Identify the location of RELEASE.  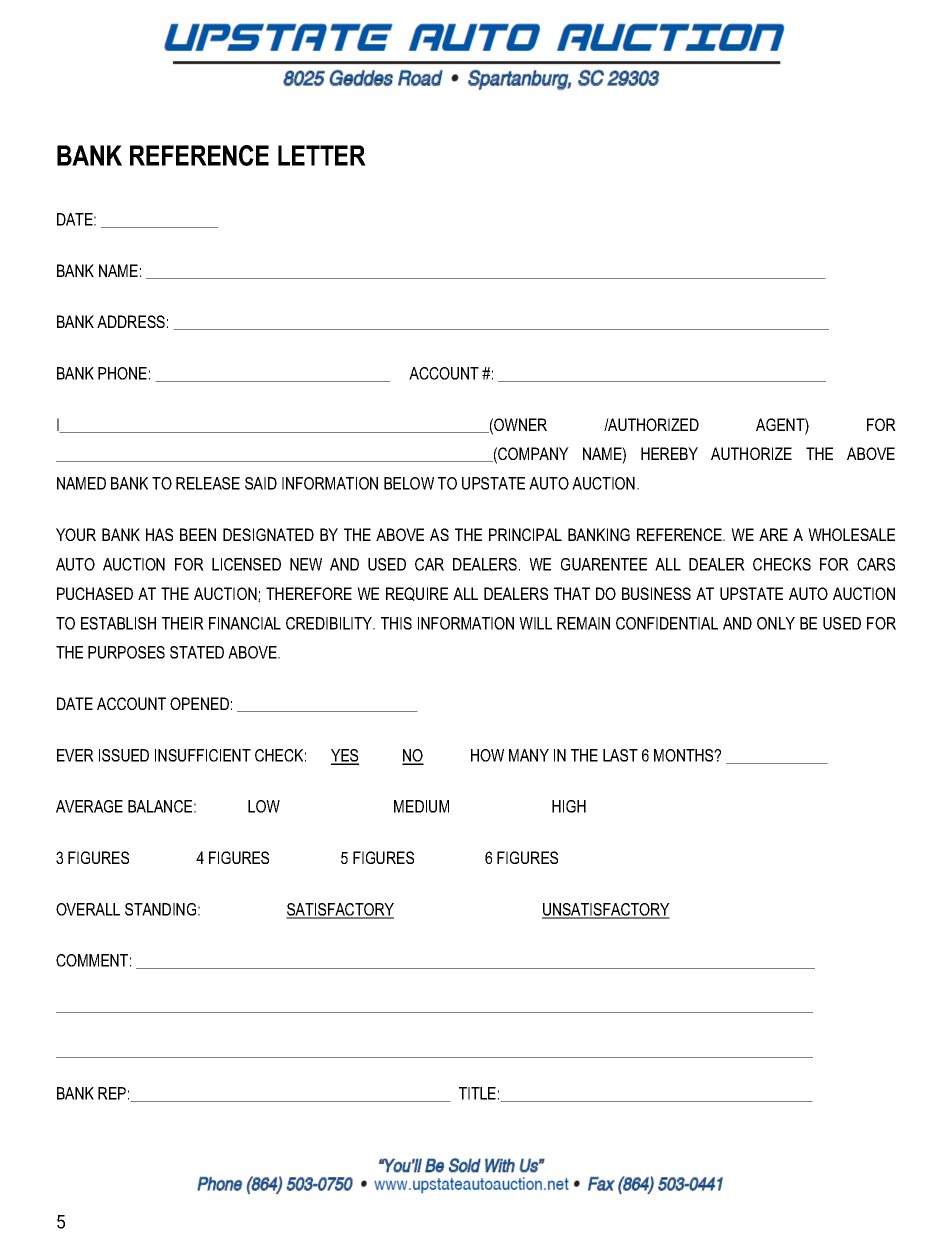
(208, 483).
